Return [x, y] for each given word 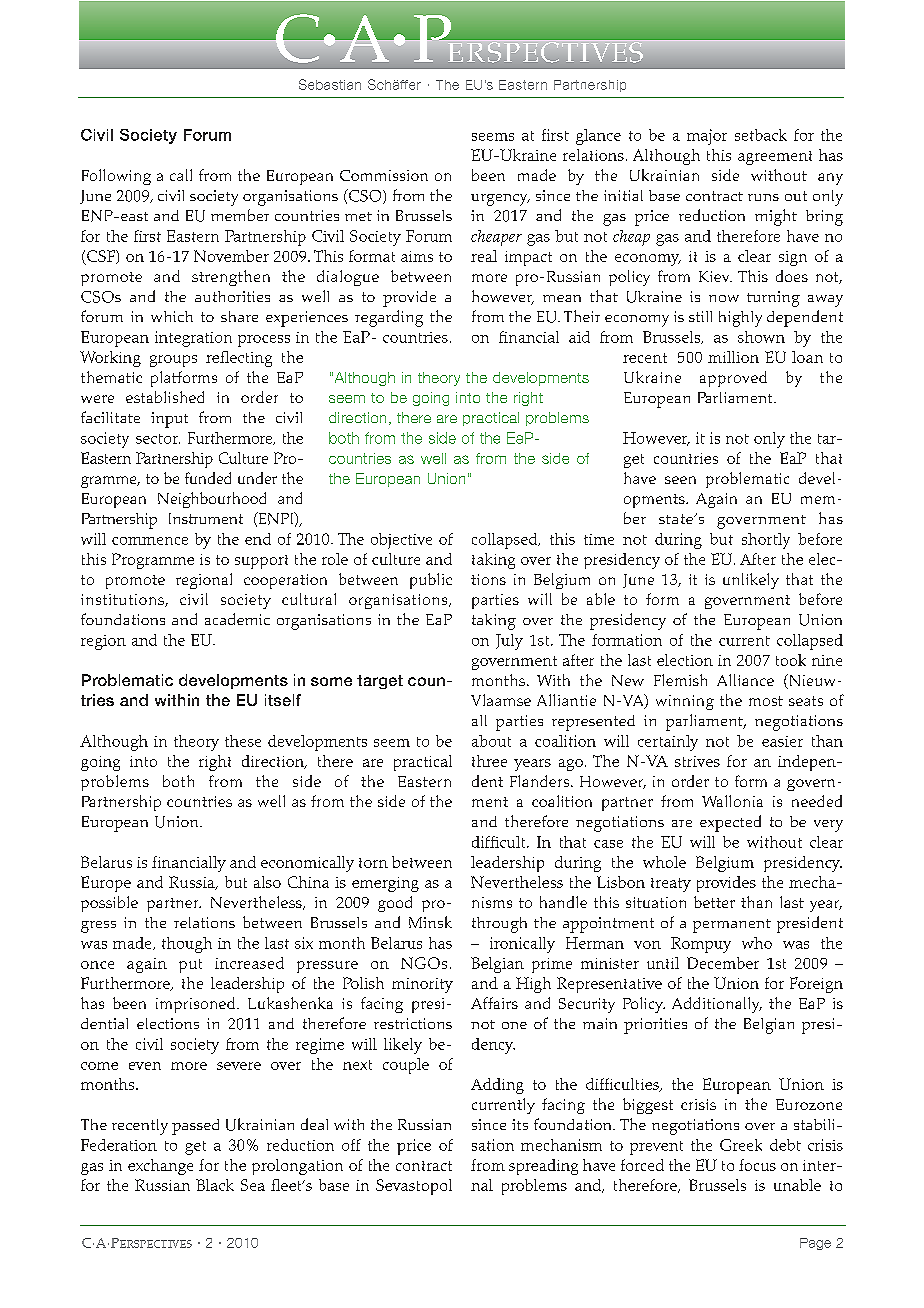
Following [116, 177]
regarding [389, 318]
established [165, 397]
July [509, 642]
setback [761, 135]
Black [215, 1185]
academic [237, 619]
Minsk [430, 922]
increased [249, 963]
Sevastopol [414, 1187]
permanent [732, 926]
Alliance [745, 680]
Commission [384, 175]
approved [733, 379]
